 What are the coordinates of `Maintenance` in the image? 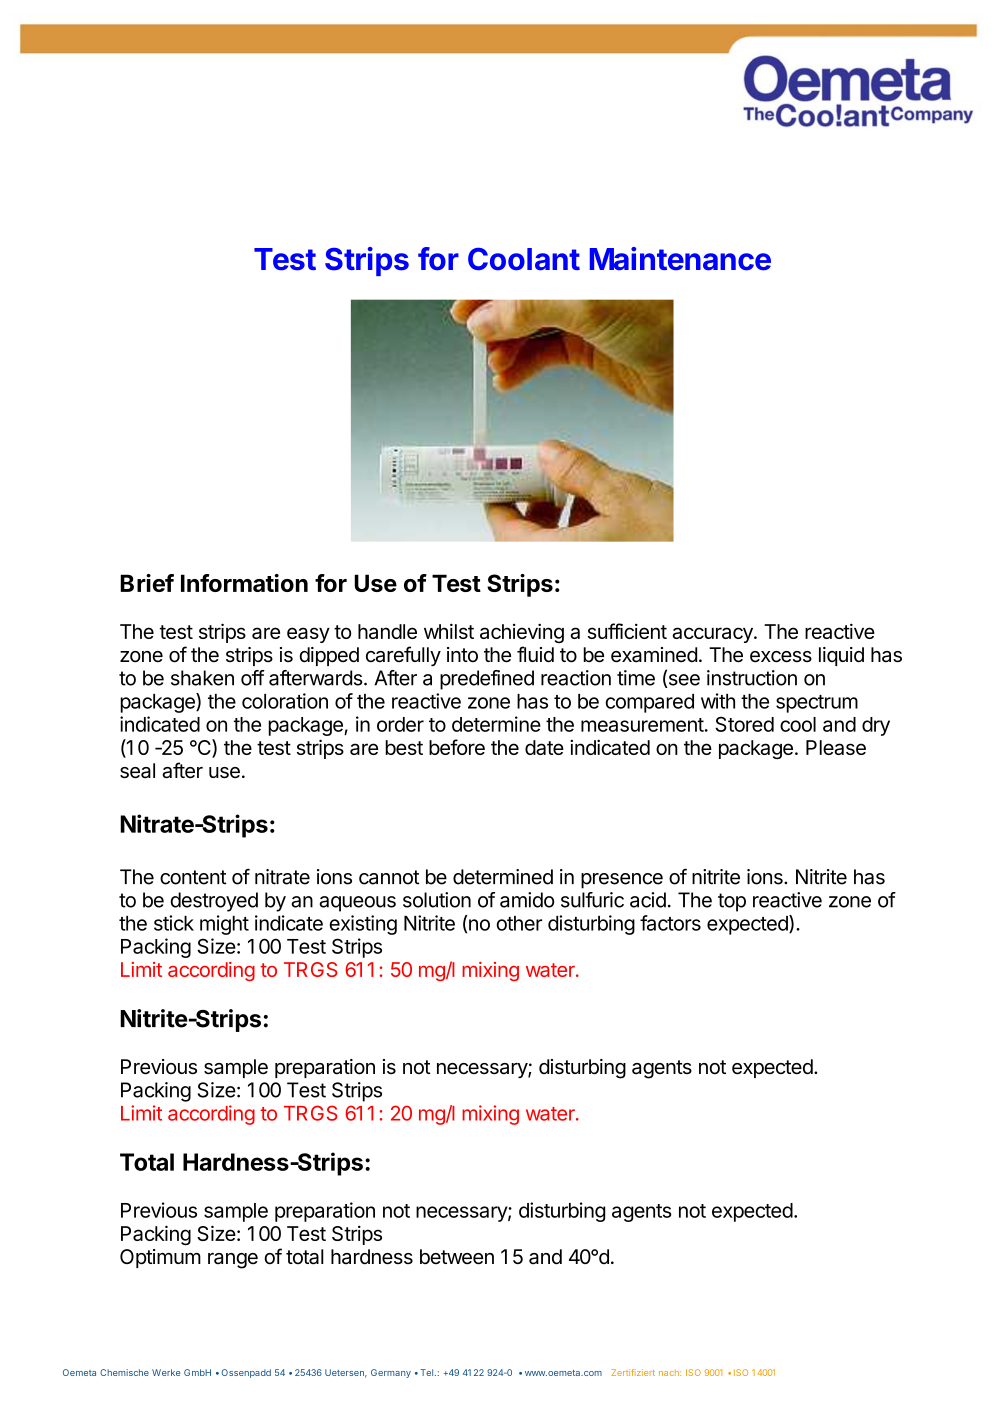 It's located at (680, 259).
